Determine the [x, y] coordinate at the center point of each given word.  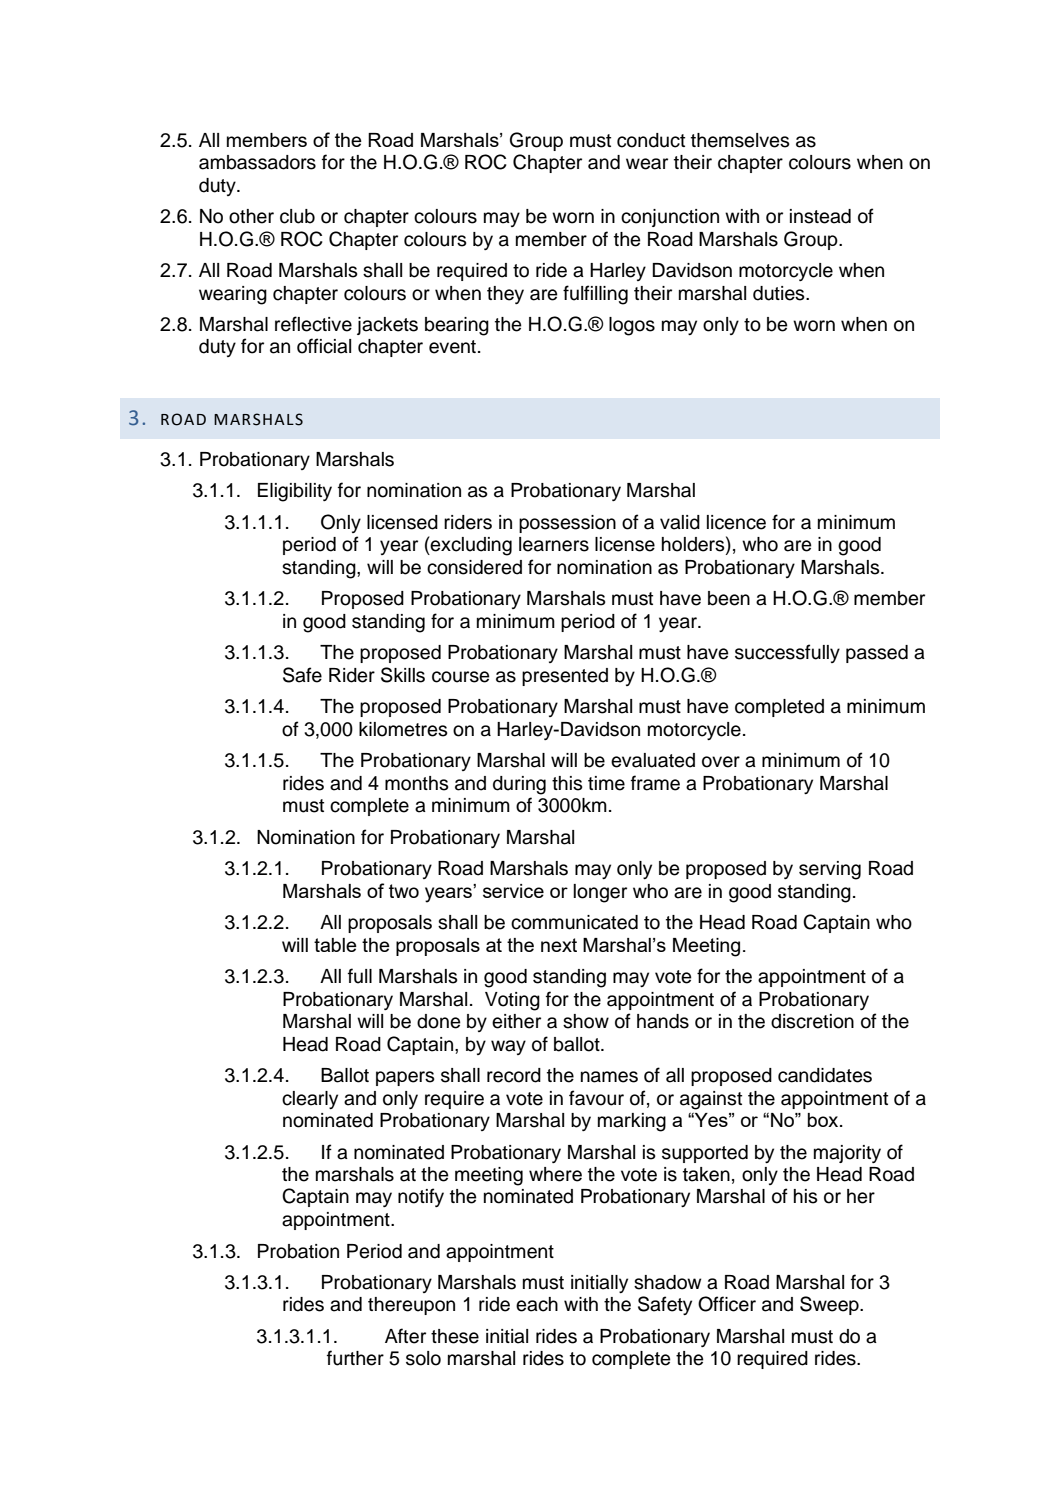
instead [820, 216]
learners [554, 544]
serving [830, 870]
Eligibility [295, 492]
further [355, 1358]
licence [736, 522]
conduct [651, 140]
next [559, 945]
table [335, 945]
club [297, 216]
